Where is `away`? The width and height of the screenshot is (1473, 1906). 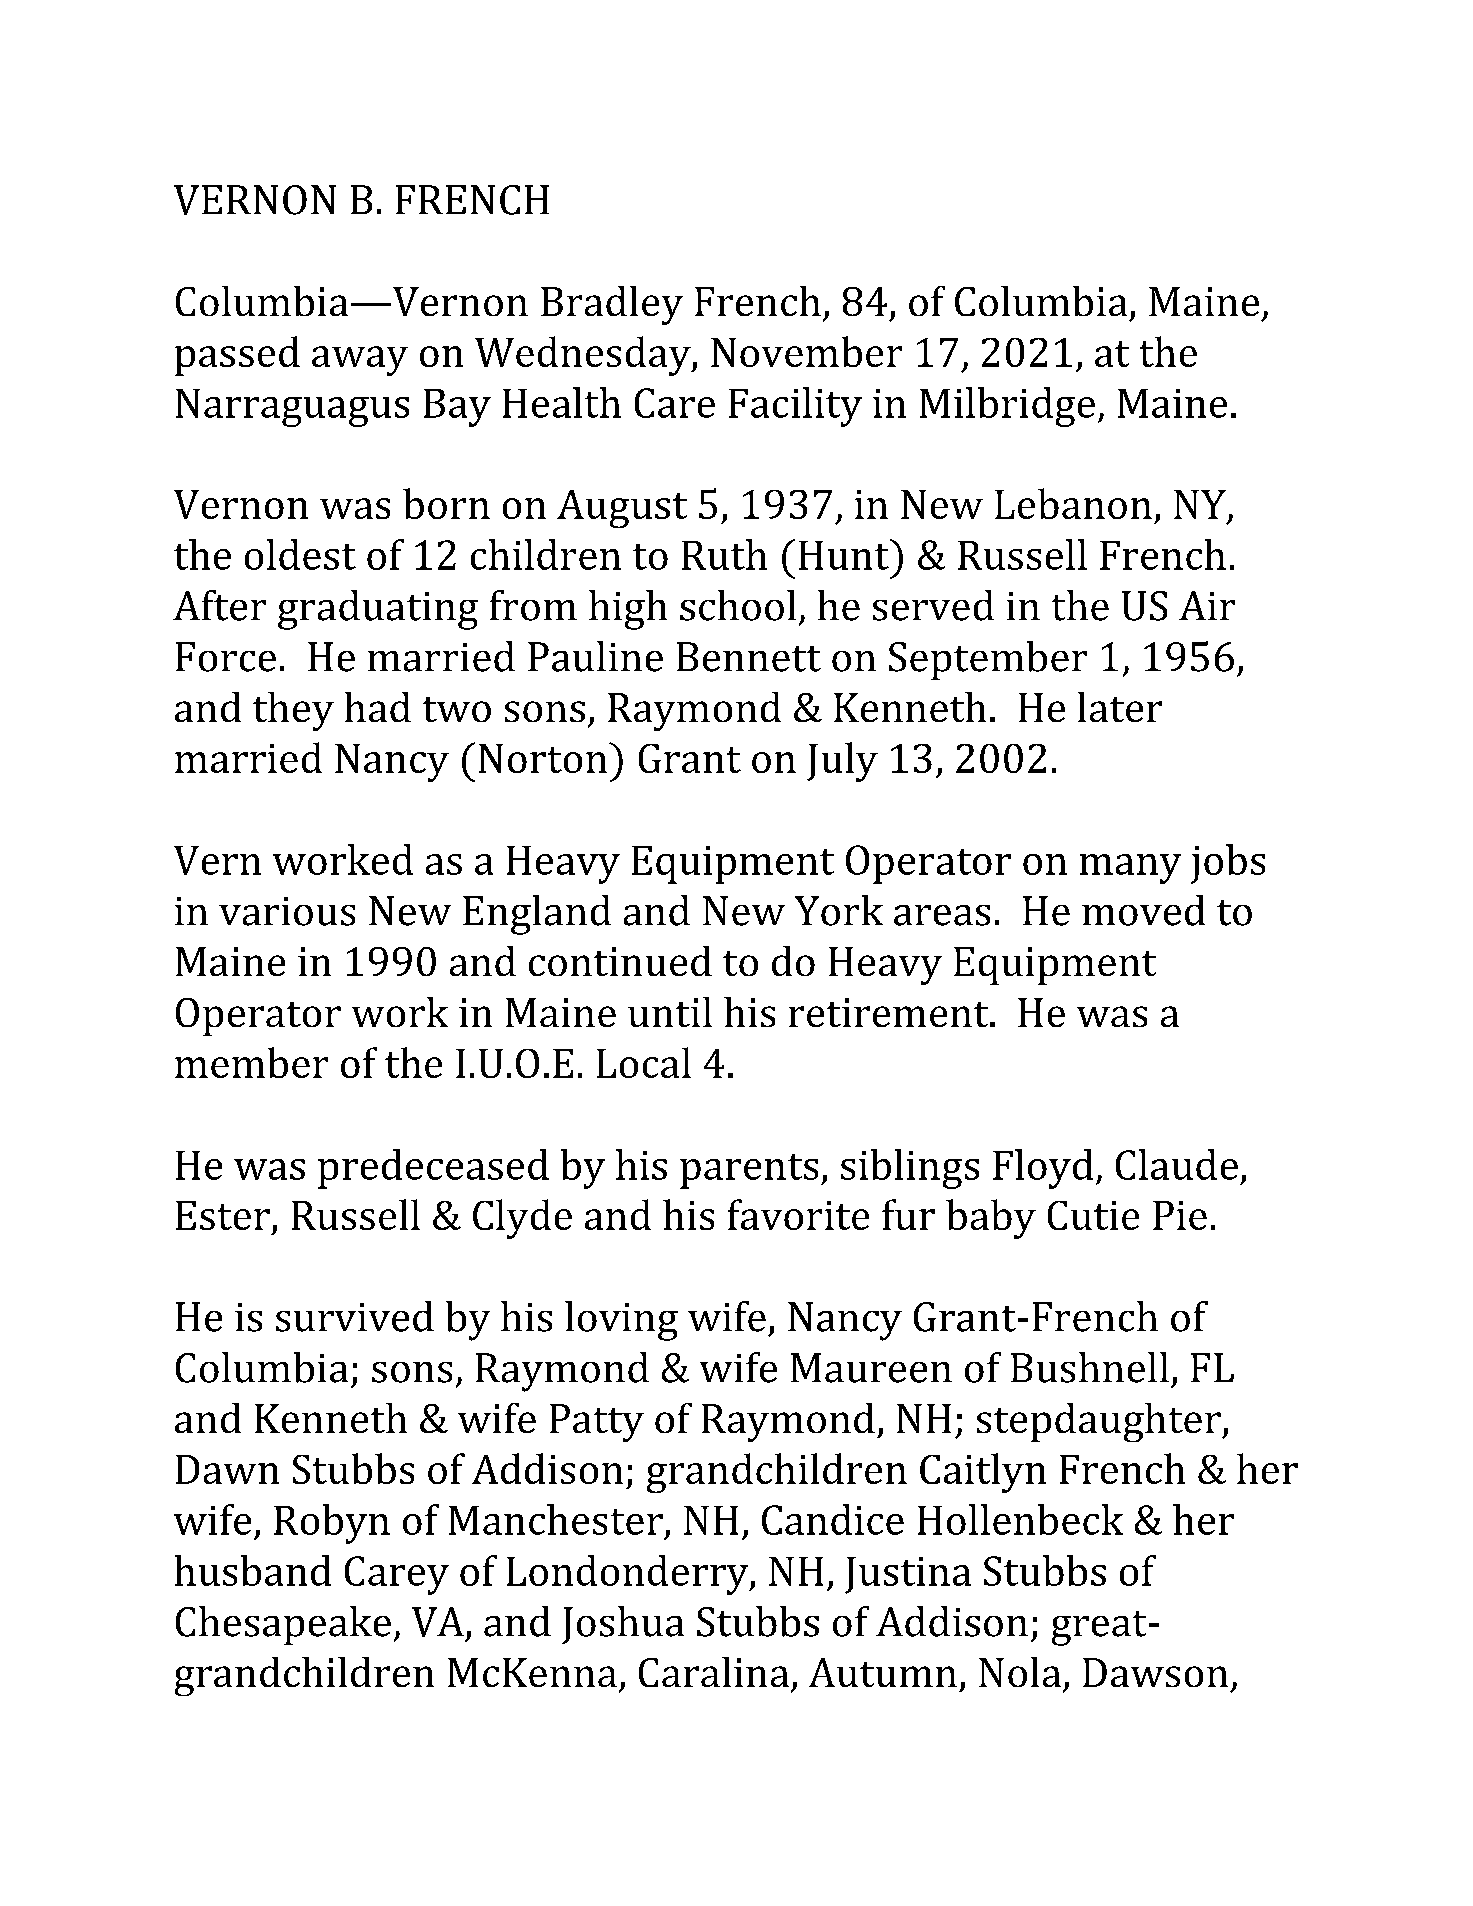
away is located at coordinates (360, 361).
